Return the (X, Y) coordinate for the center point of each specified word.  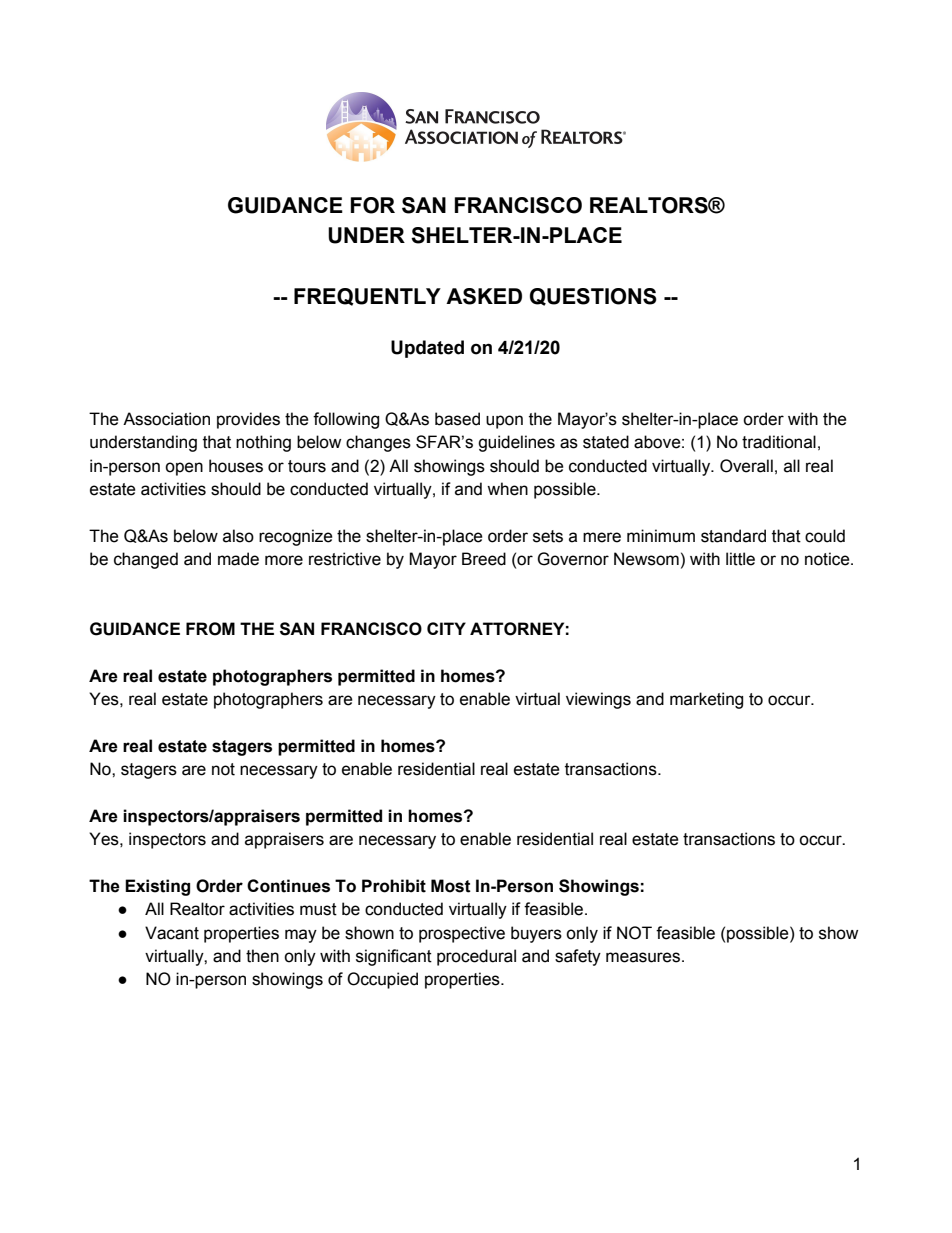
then (262, 956)
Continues (288, 886)
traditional (779, 442)
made (238, 559)
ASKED (484, 296)
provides (248, 420)
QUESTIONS (593, 297)
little (740, 559)
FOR (373, 205)
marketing (706, 700)
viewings (598, 700)
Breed (484, 559)
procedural (476, 957)
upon (504, 422)
